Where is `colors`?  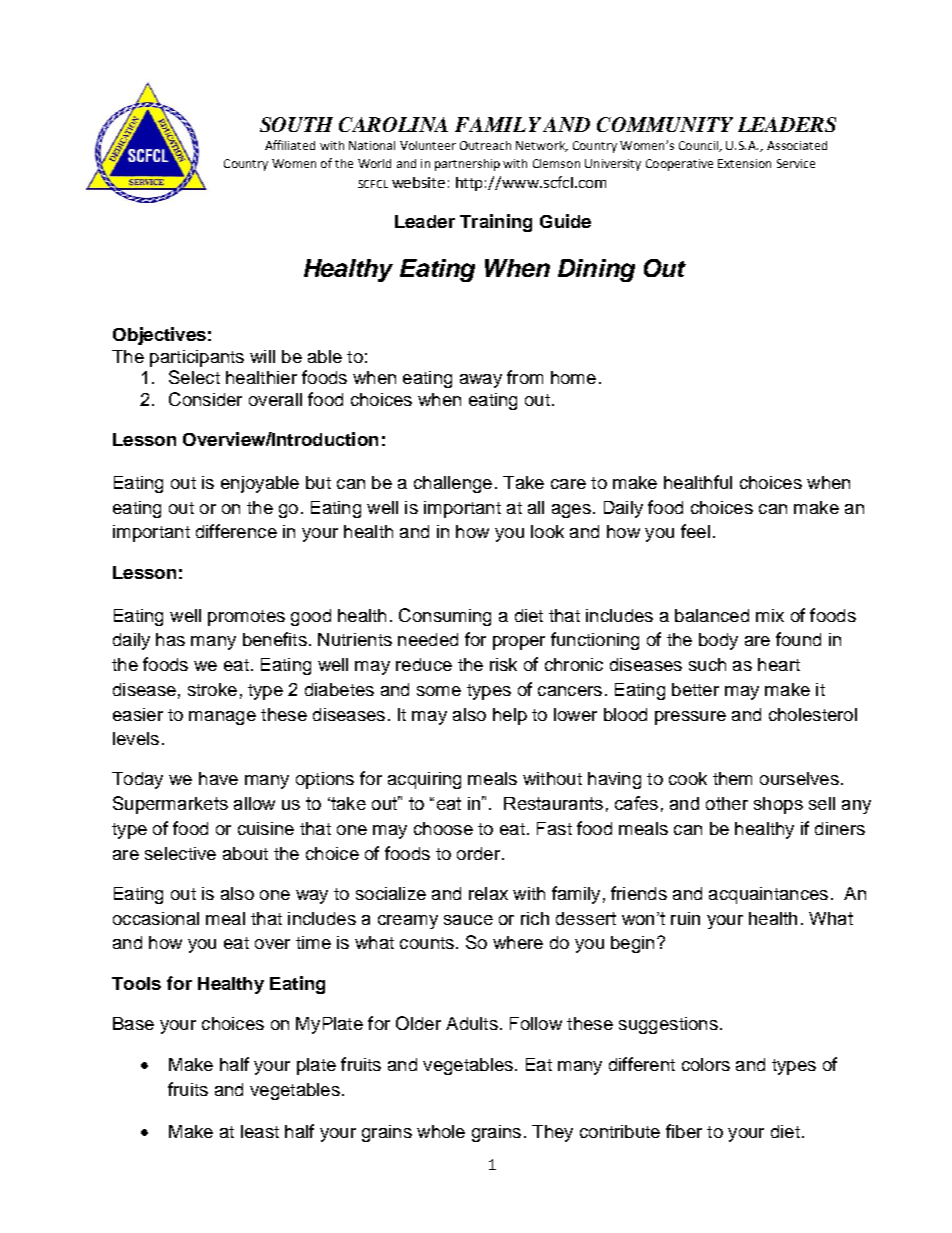
colors is located at coordinates (706, 1064).
